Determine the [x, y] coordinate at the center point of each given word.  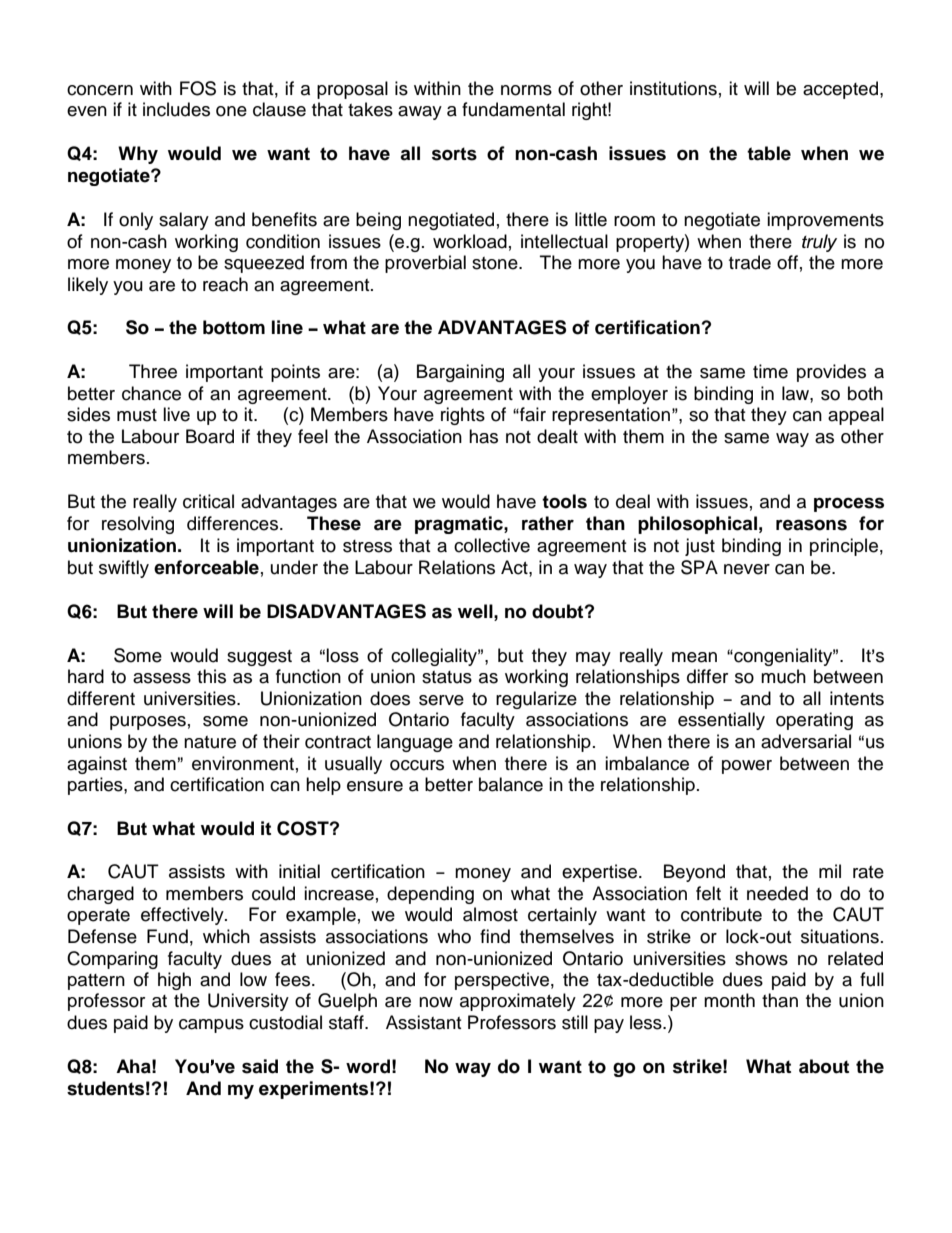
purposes [148, 723]
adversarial [806, 741]
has [483, 436]
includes [176, 109]
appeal [856, 416]
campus [211, 1026]
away [420, 113]
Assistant [423, 1022]
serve [441, 700]
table [769, 153]
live [176, 414]
